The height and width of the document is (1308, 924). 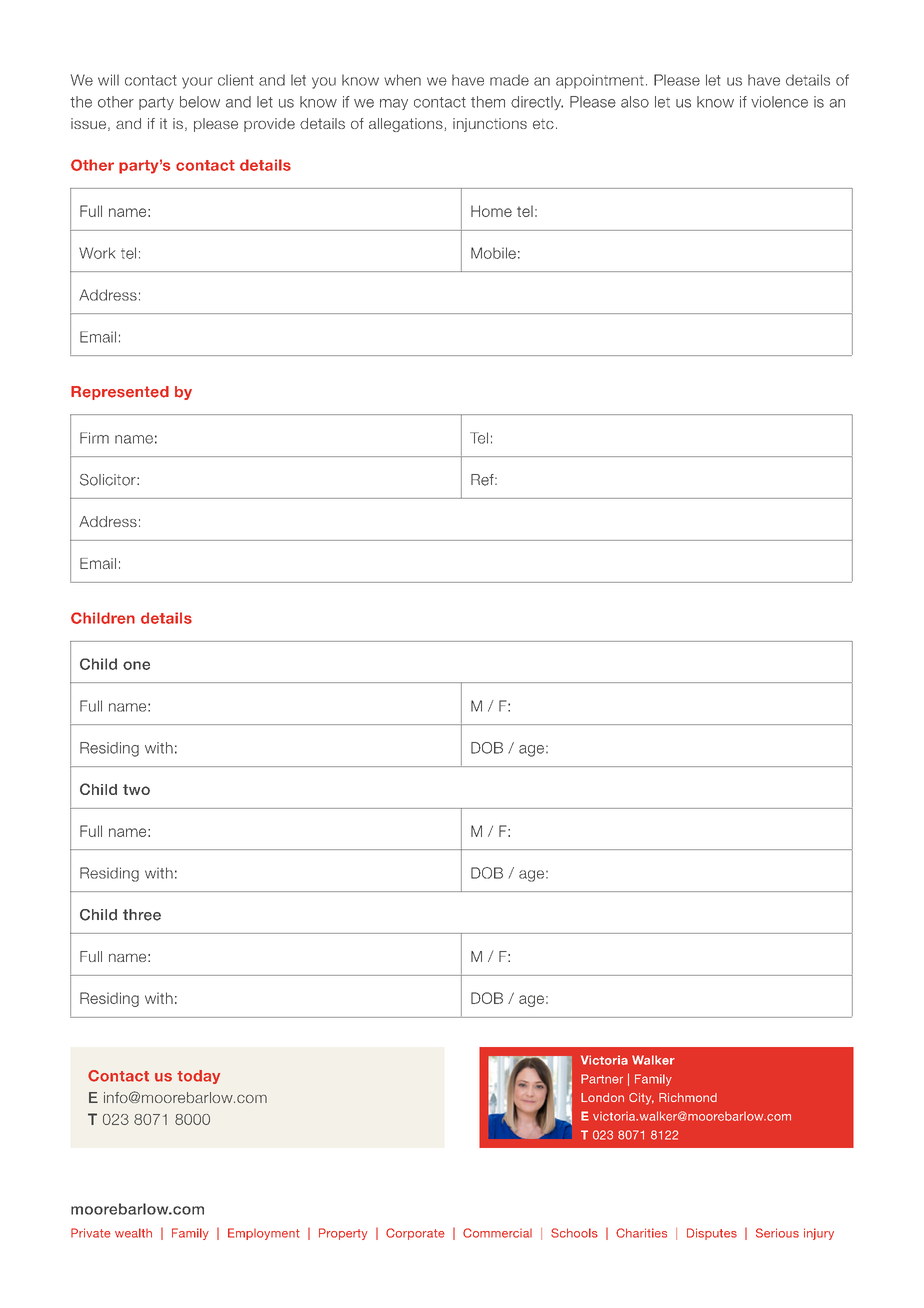 What do you see at coordinates (712, 1234) in the document?
I see `Disputes` at bounding box center [712, 1234].
